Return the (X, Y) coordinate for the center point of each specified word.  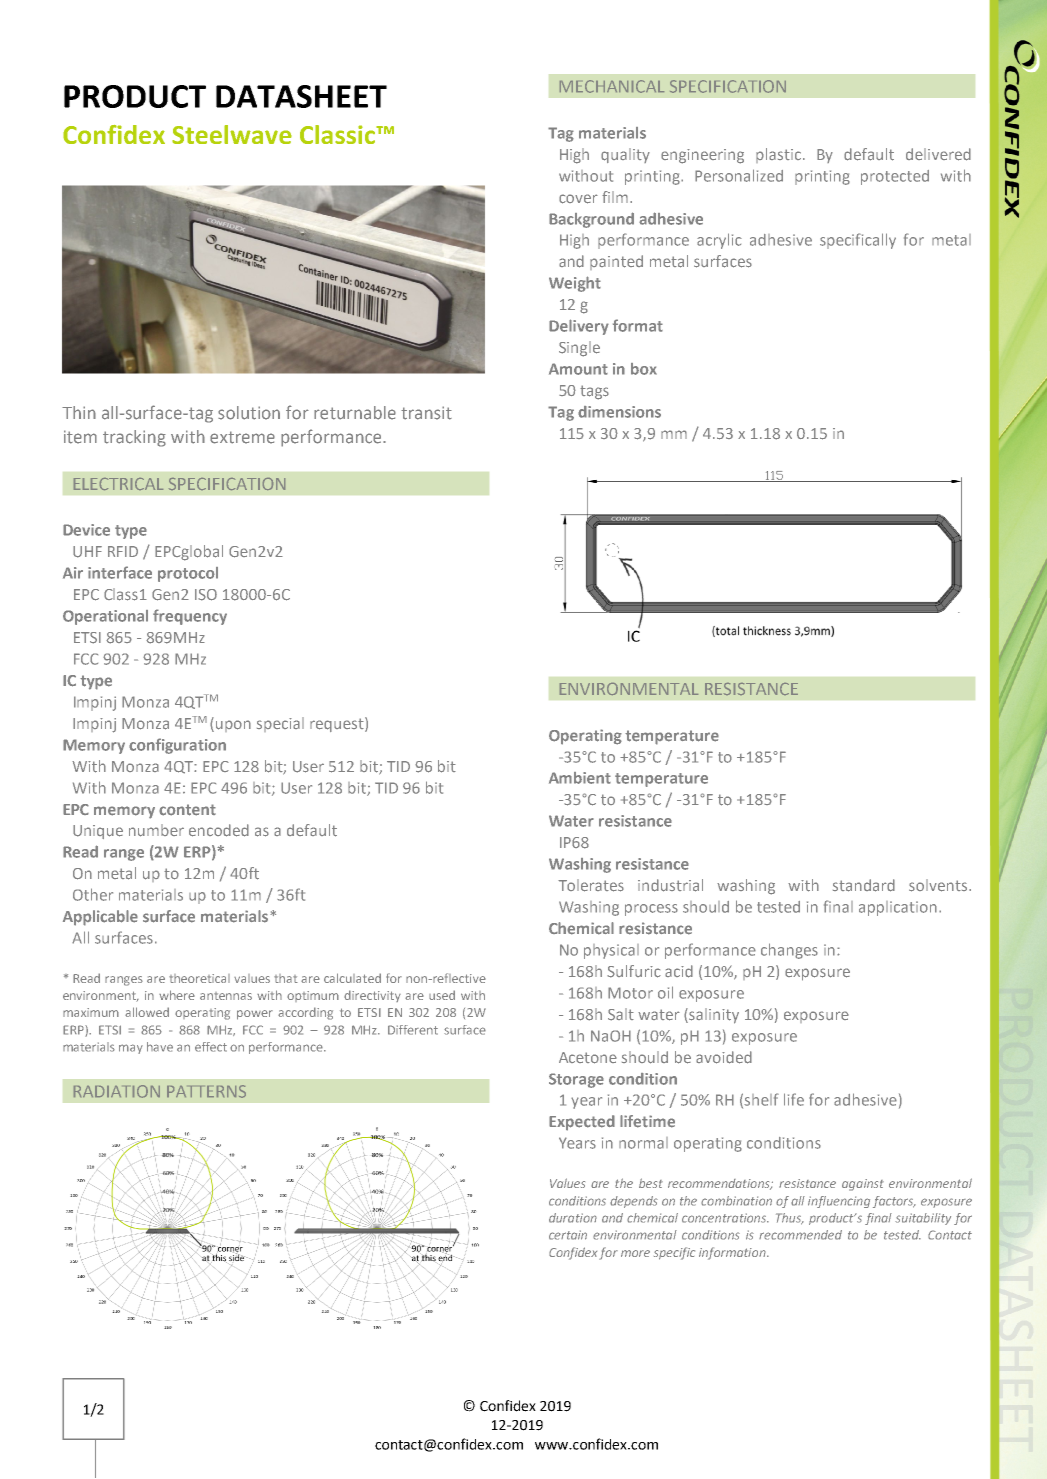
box (644, 369)
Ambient (580, 778)
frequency (190, 617)
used (442, 995)
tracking (134, 438)
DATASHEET (301, 96)
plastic (778, 155)
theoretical (199, 978)
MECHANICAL (612, 86)
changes (789, 951)
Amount (578, 369)
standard (864, 885)
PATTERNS (206, 1091)
